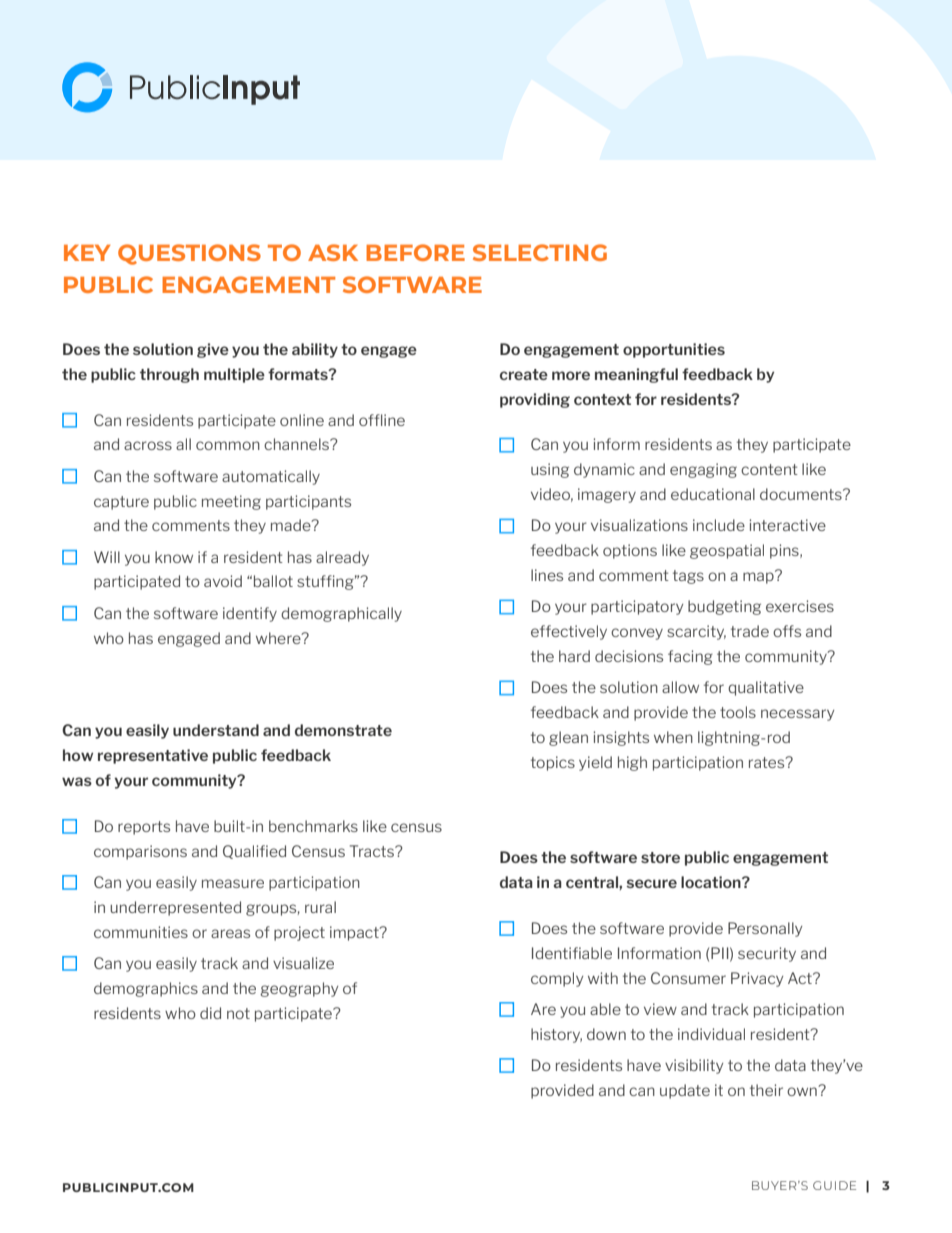 Image resolution: width=952 pixels, height=1233 pixels. Describe the element at coordinates (174, 557) in the screenshot. I see `know` at that location.
